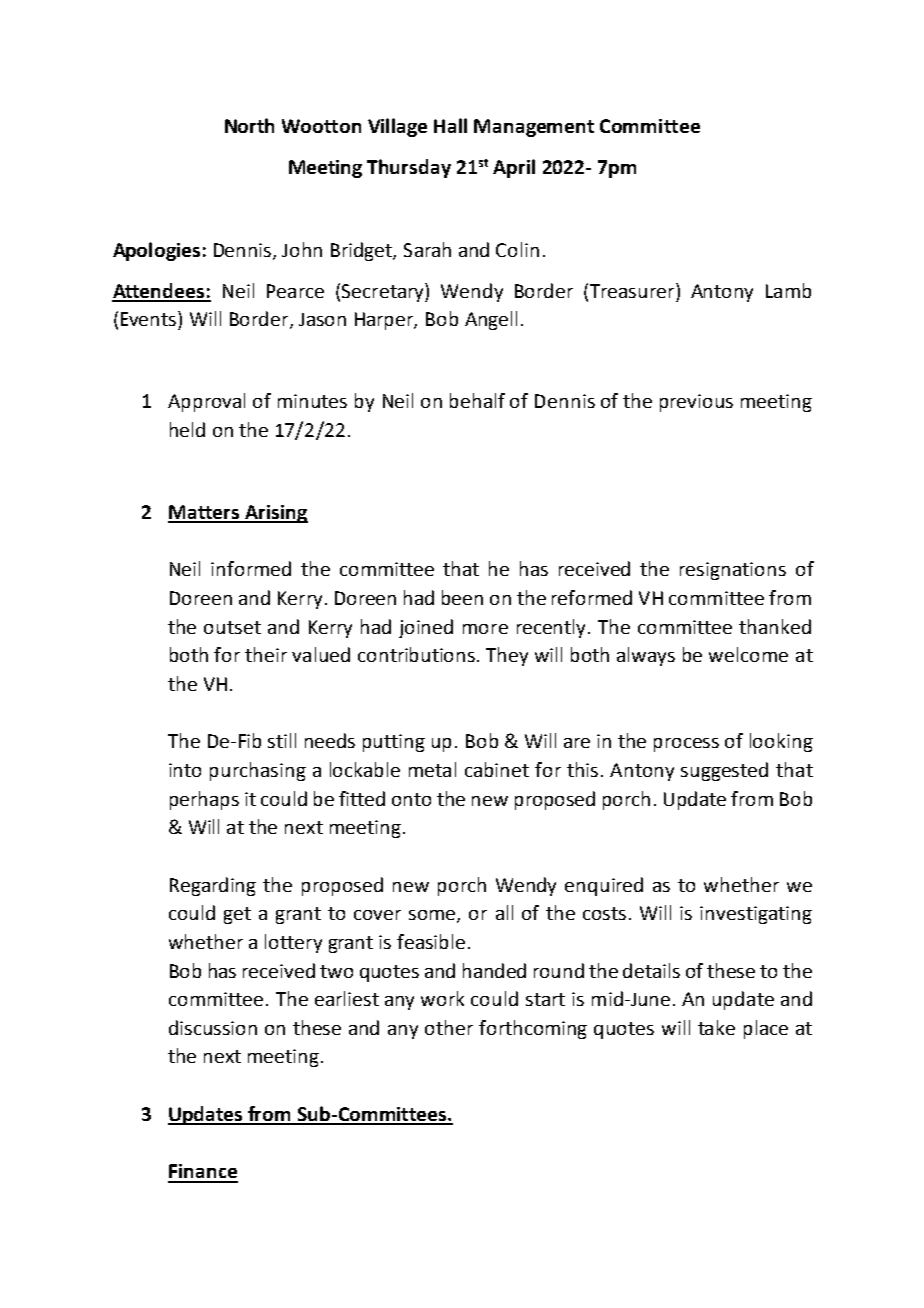 This screenshot has width=924, height=1308. What do you see at coordinates (213, 1027) in the screenshot?
I see `discussion` at bounding box center [213, 1027].
